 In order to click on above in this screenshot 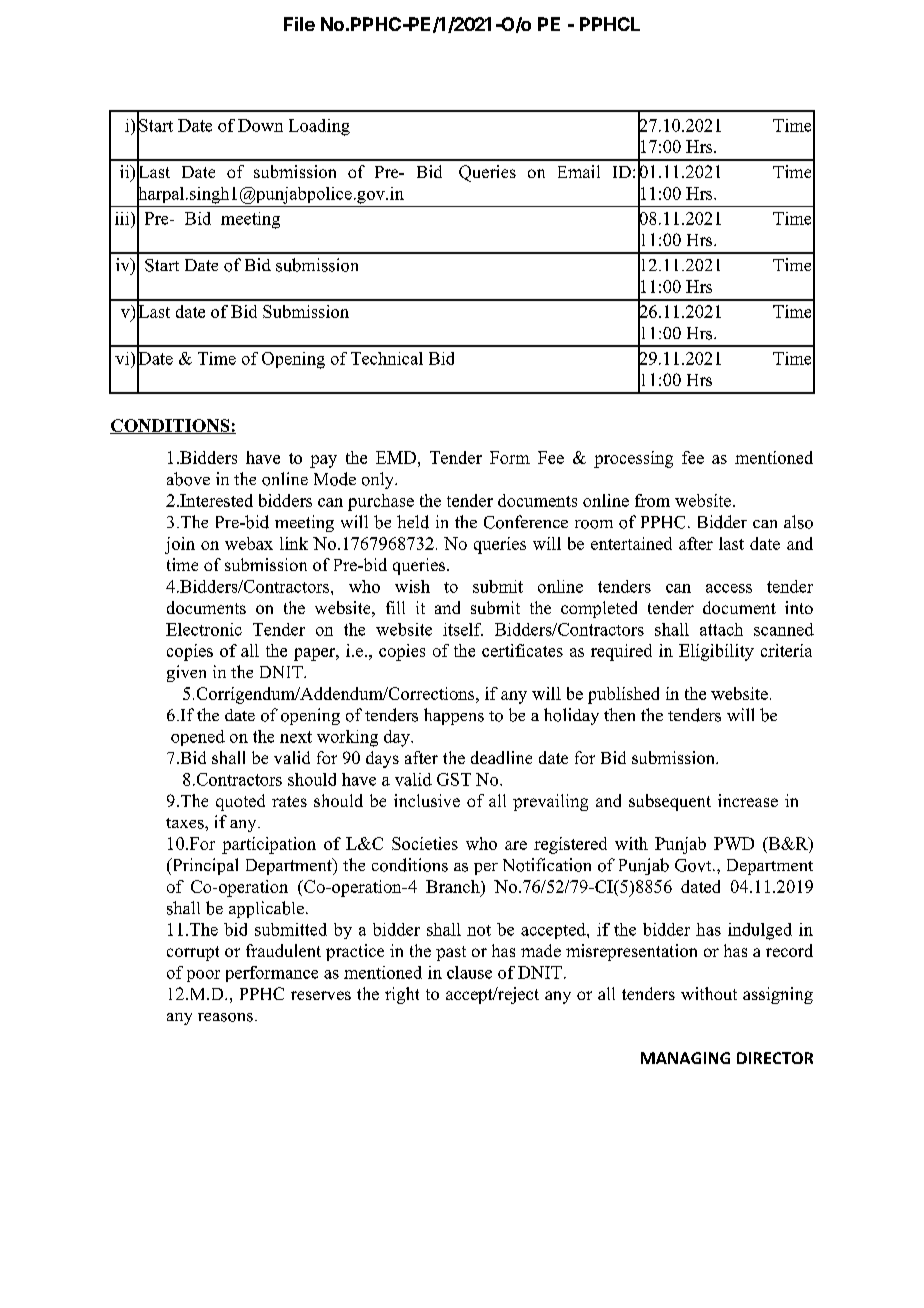, I will do `click(188, 479)`.
